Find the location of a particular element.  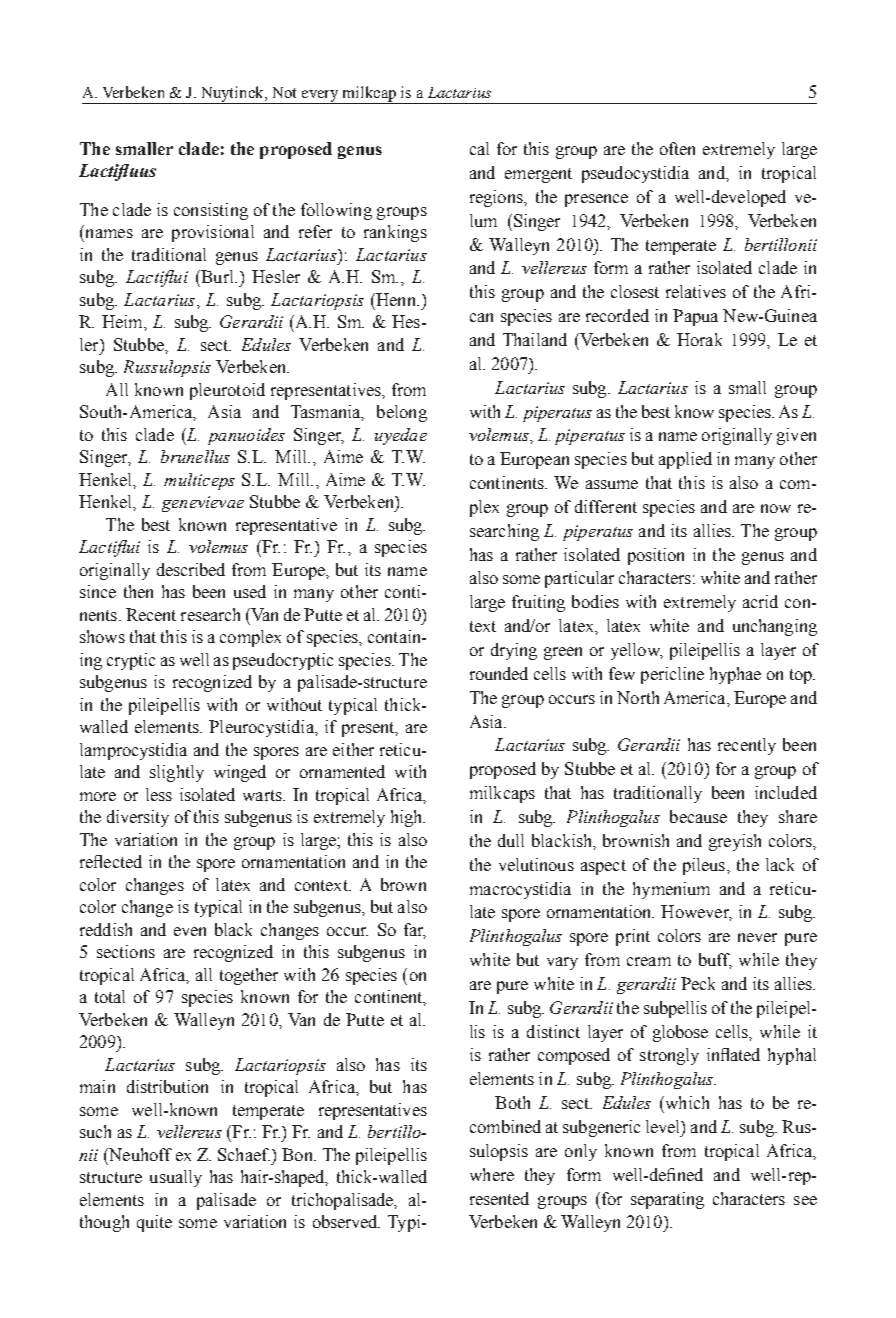

rounded is located at coordinates (499, 673).
